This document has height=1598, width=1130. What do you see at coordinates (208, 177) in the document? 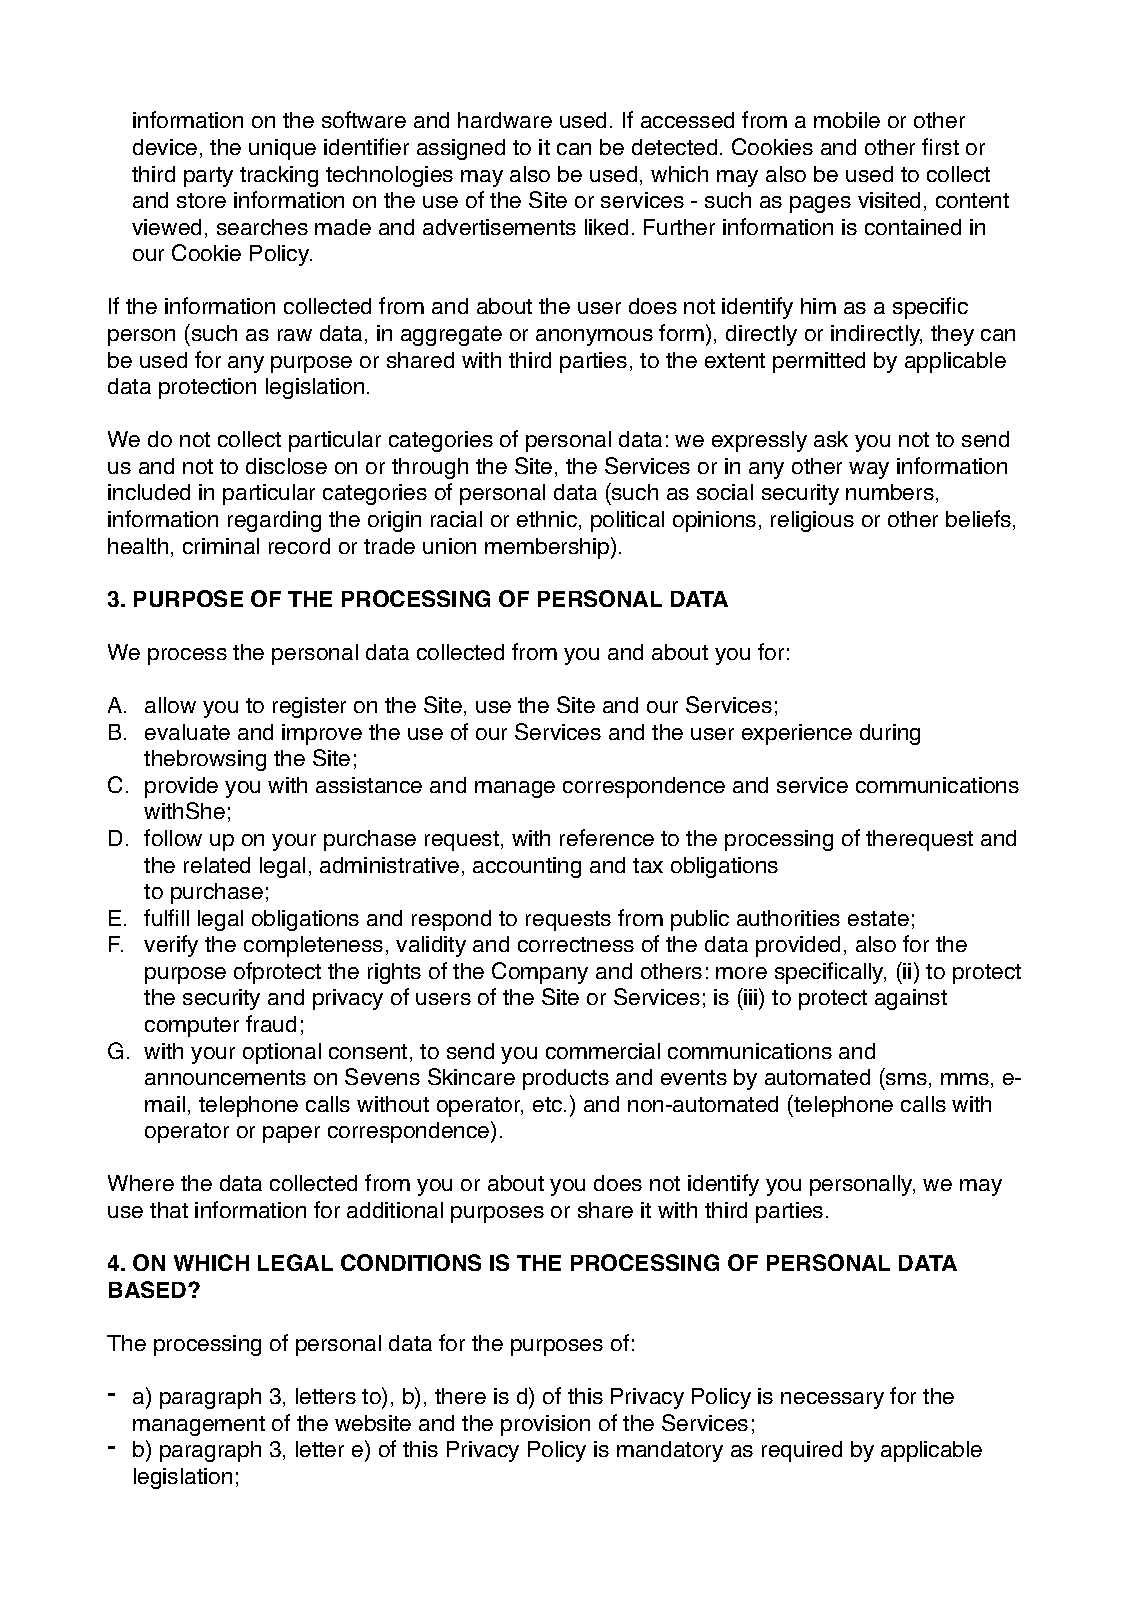
I see `party` at bounding box center [208, 177].
